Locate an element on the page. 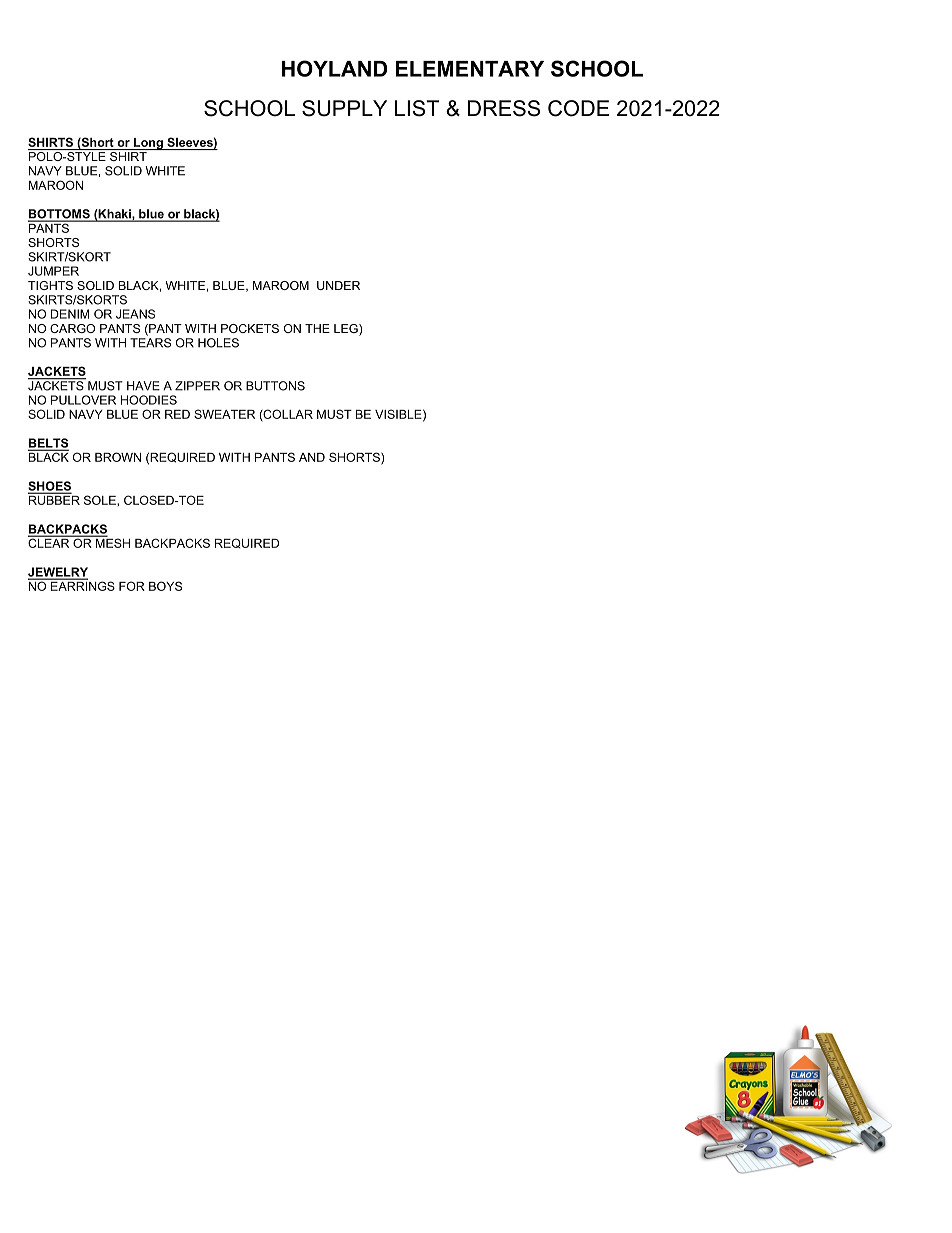 This page has height=1233, width=952. THE is located at coordinates (317, 328).
